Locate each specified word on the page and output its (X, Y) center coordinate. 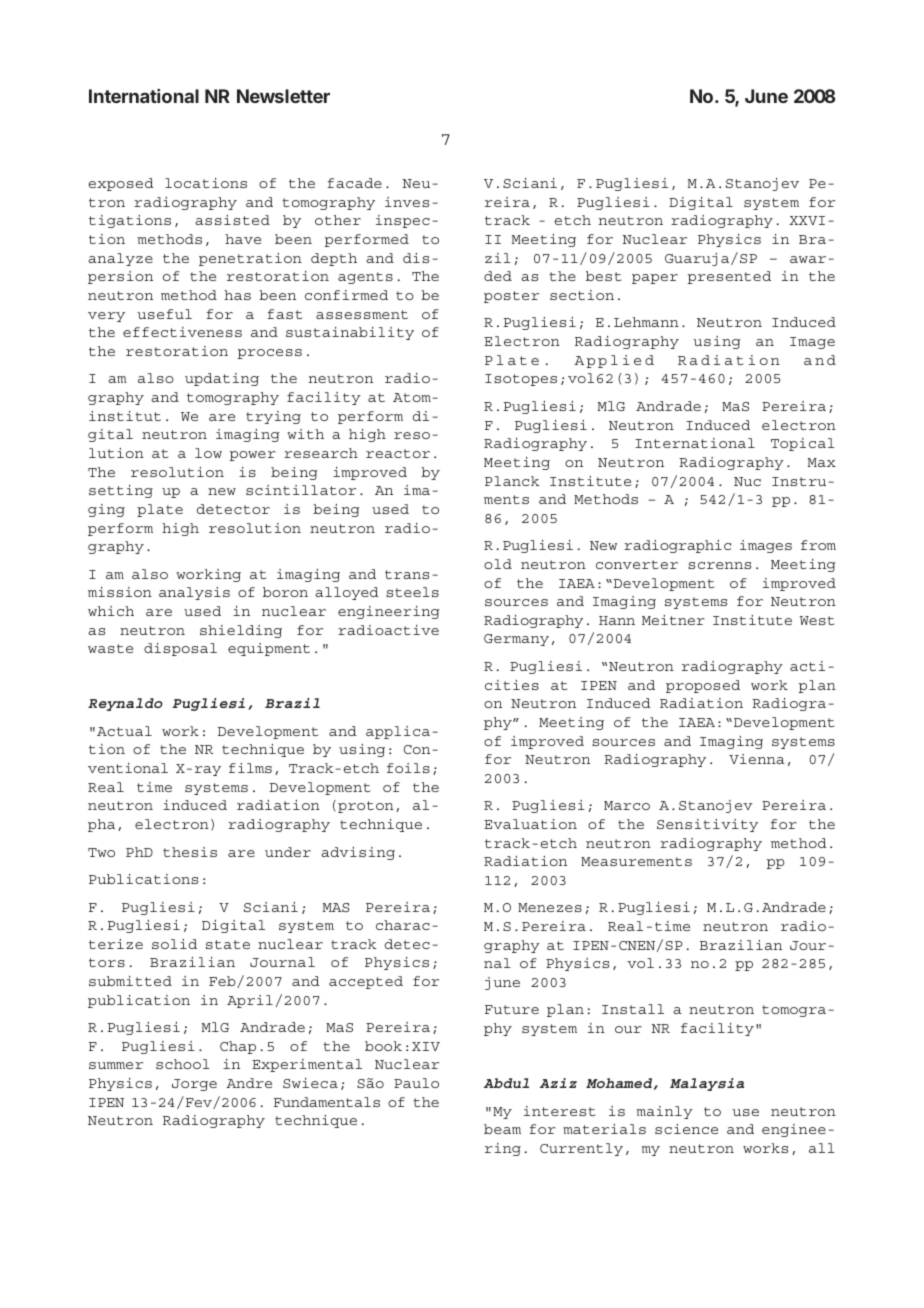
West (817, 620)
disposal (180, 649)
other (338, 220)
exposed (121, 184)
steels (412, 592)
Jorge (194, 1085)
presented (729, 277)
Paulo (416, 1083)
